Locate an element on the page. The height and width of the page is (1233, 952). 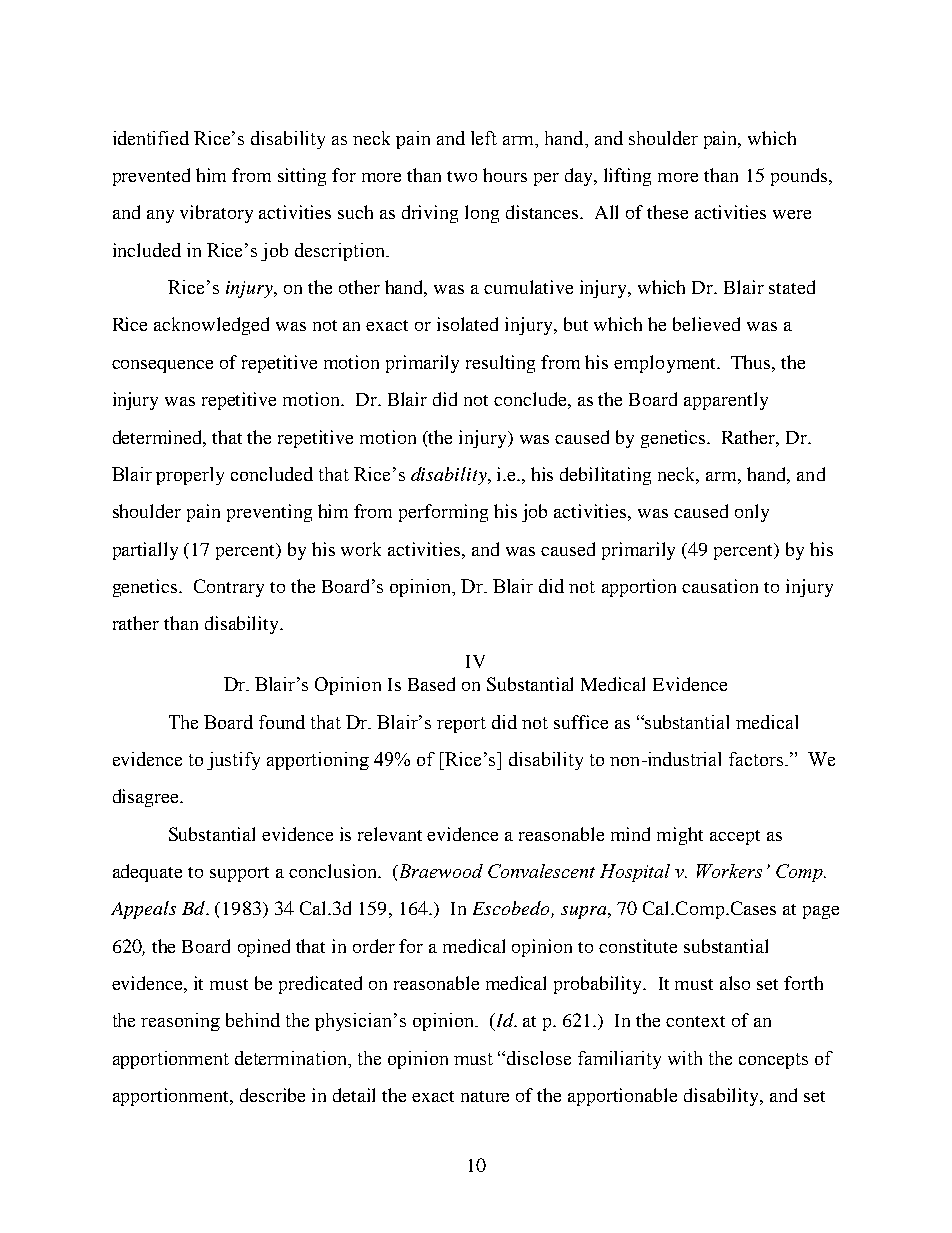
two is located at coordinates (462, 176).
